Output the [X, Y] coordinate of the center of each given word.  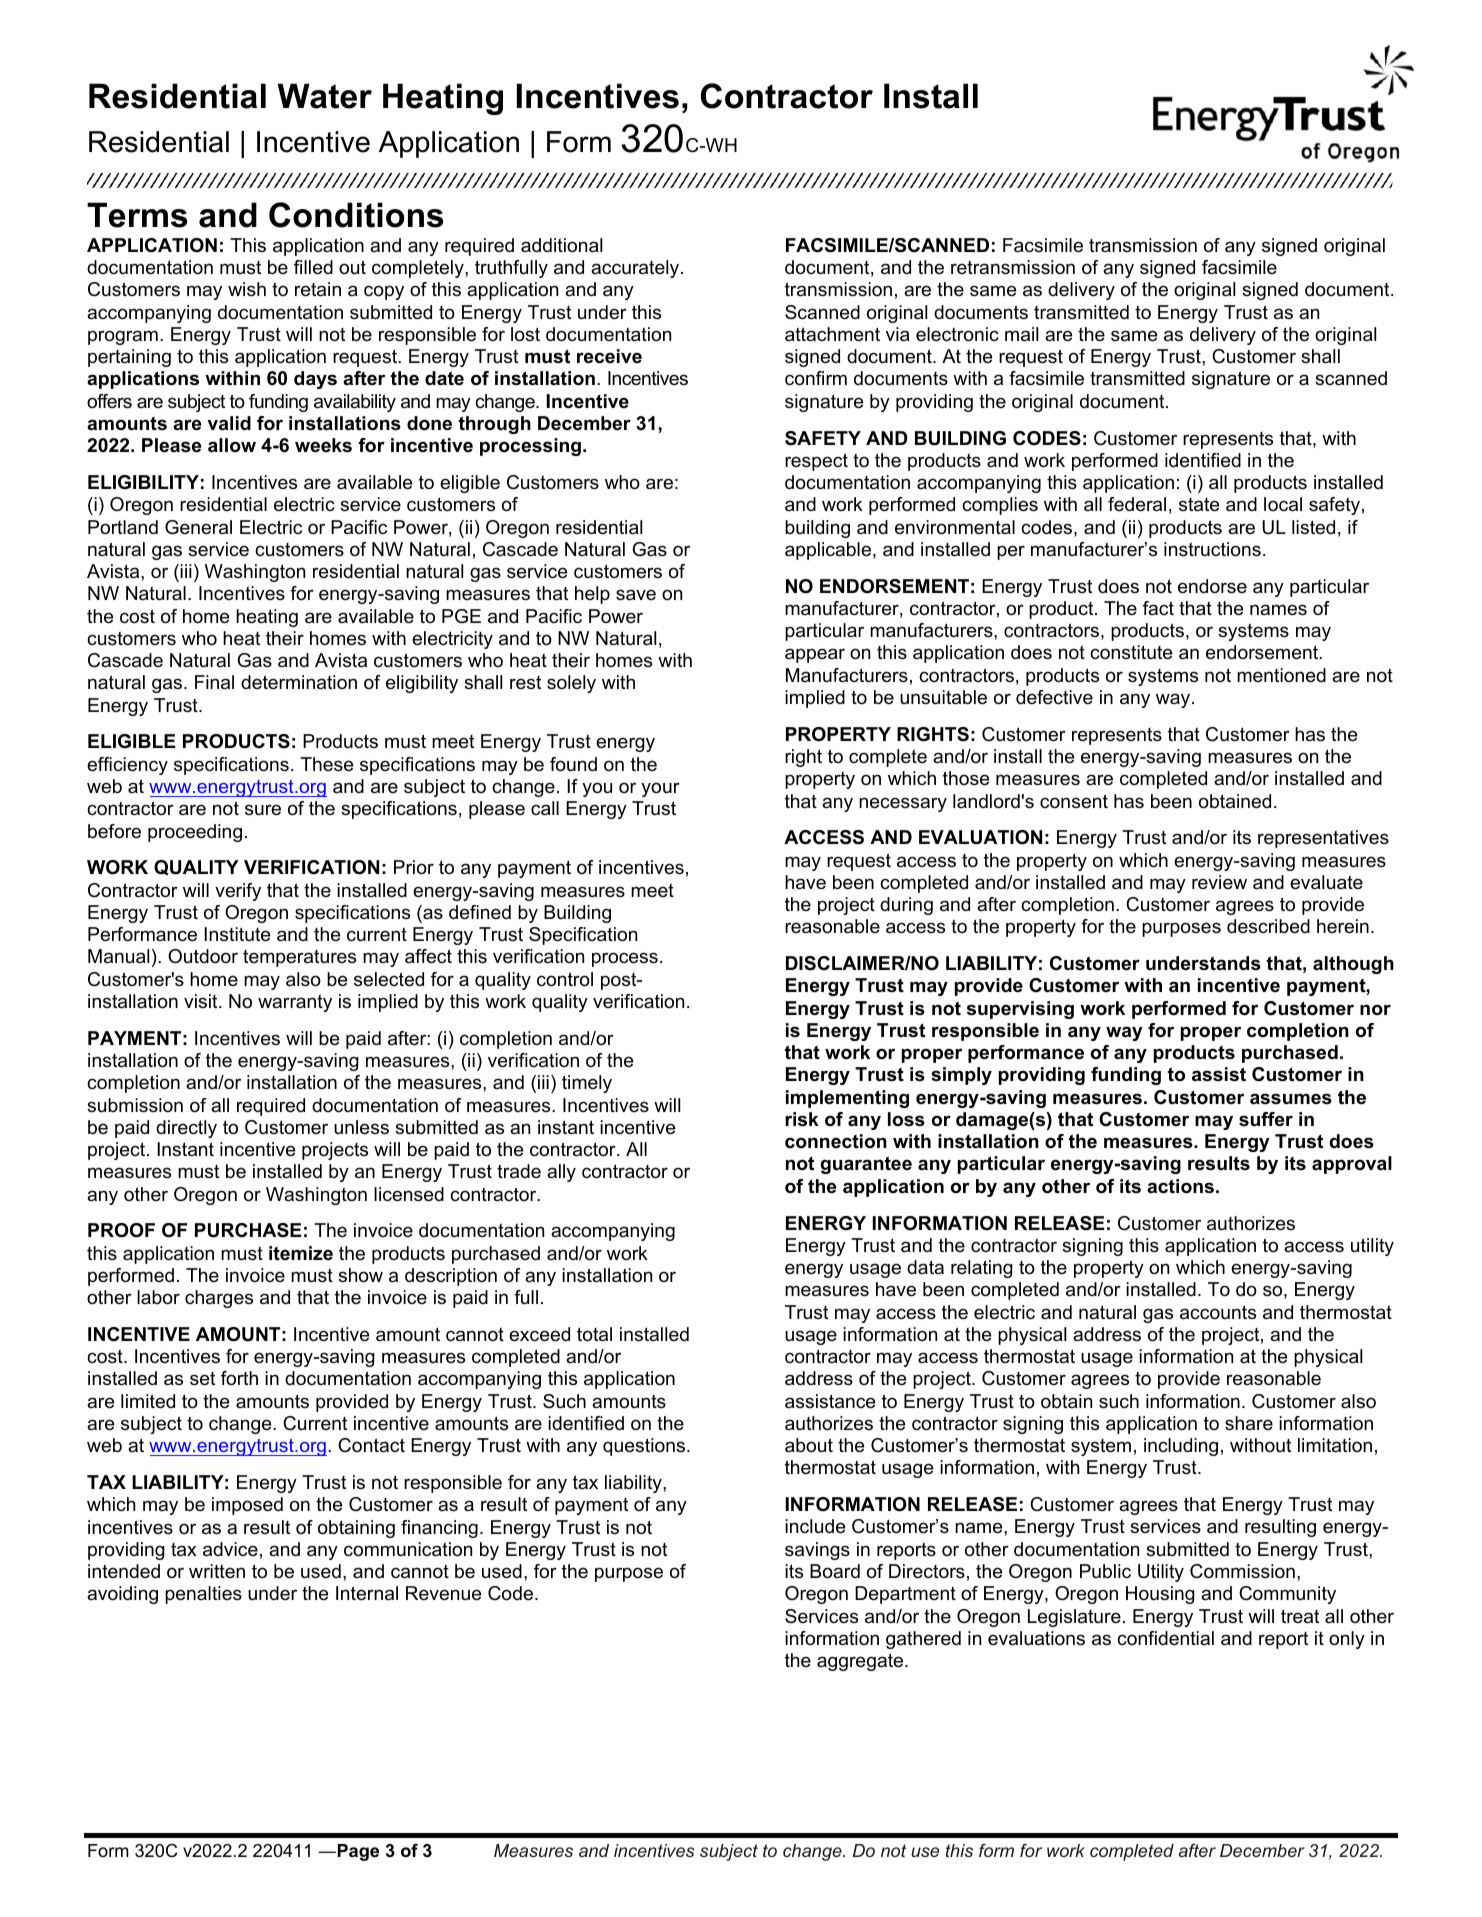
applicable [828, 551]
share [1249, 1423]
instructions [1212, 549]
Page [358, 1852]
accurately [635, 269]
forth [239, 1378]
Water [324, 96]
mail [1021, 334]
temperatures [299, 958]
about [809, 1445]
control [565, 979]
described [1268, 926]
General [198, 527]
